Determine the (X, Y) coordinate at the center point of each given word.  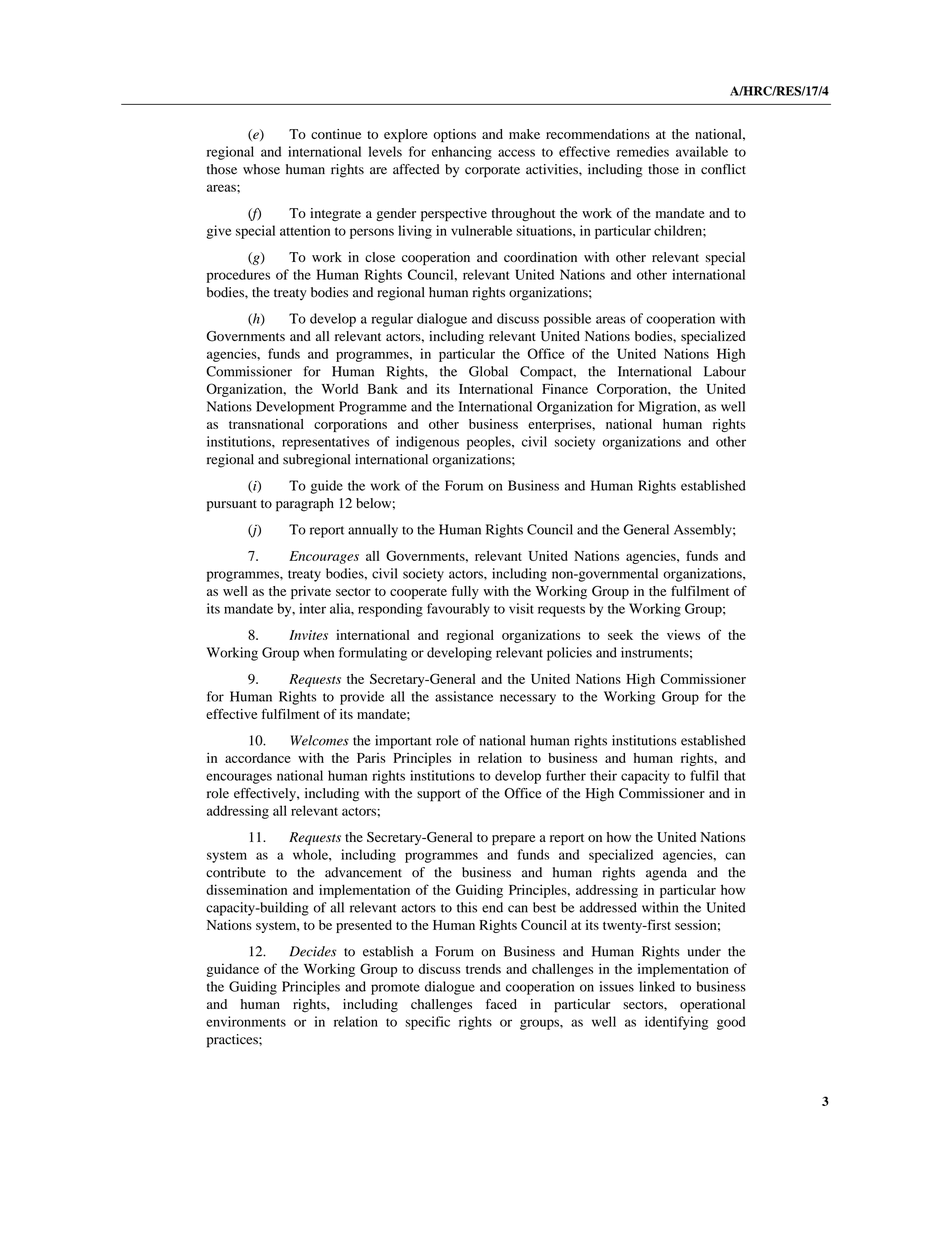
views (683, 634)
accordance (258, 758)
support (439, 796)
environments (246, 1021)
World (339, 389)
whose (261, 169)
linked (657, 986)
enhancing (462, 153)
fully (465, 592)
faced (501, 1004)
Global (488, 371)
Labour (725, 371)
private (311, 592)
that (735, 775)
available (702, 151)
